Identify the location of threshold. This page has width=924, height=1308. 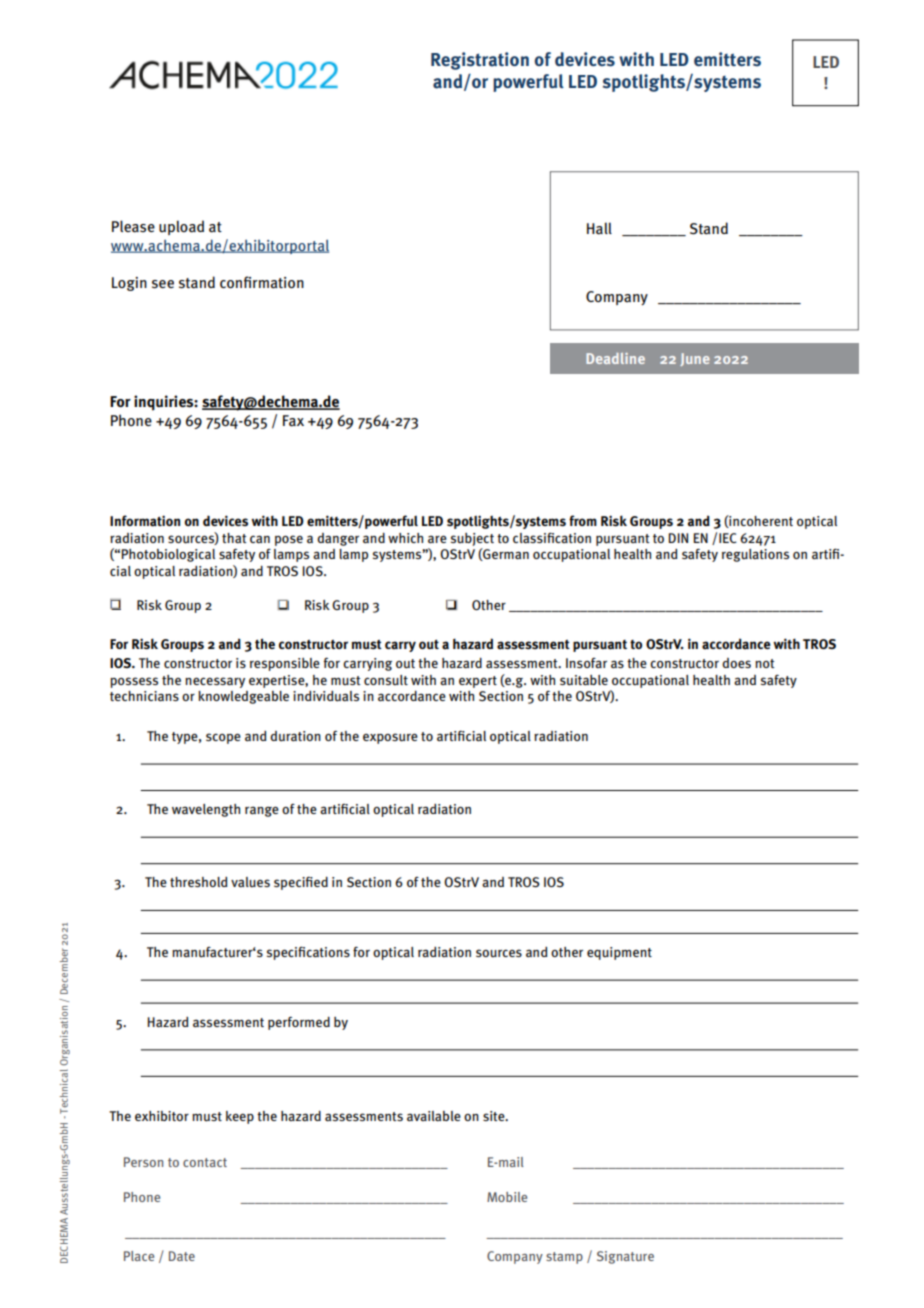
(199, 882).
